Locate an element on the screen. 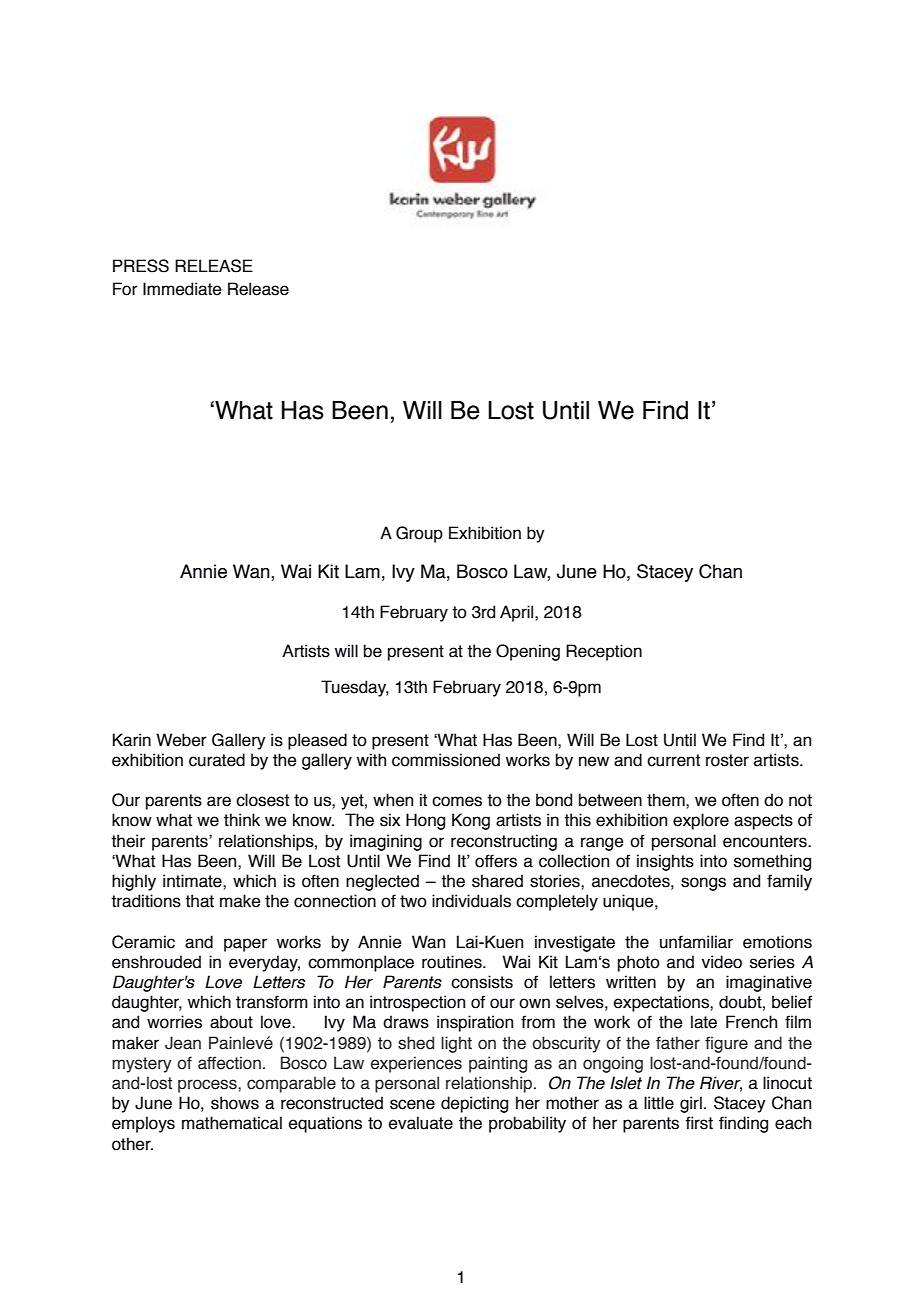 The width and height of the screenshot is (924, 1308). Group is located at coordinates (419, 534).
